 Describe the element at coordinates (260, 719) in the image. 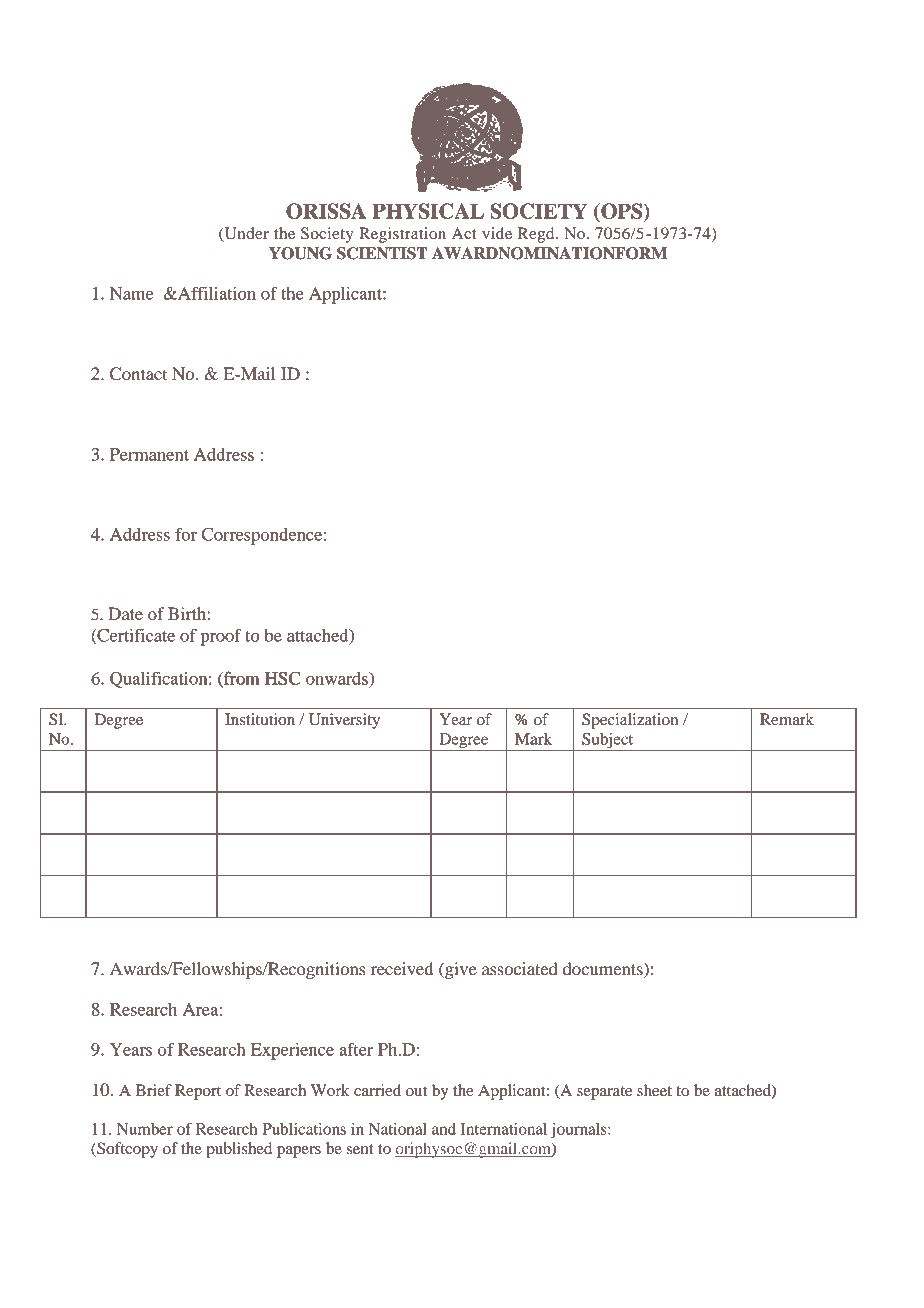

I see `Institution` at that location.
